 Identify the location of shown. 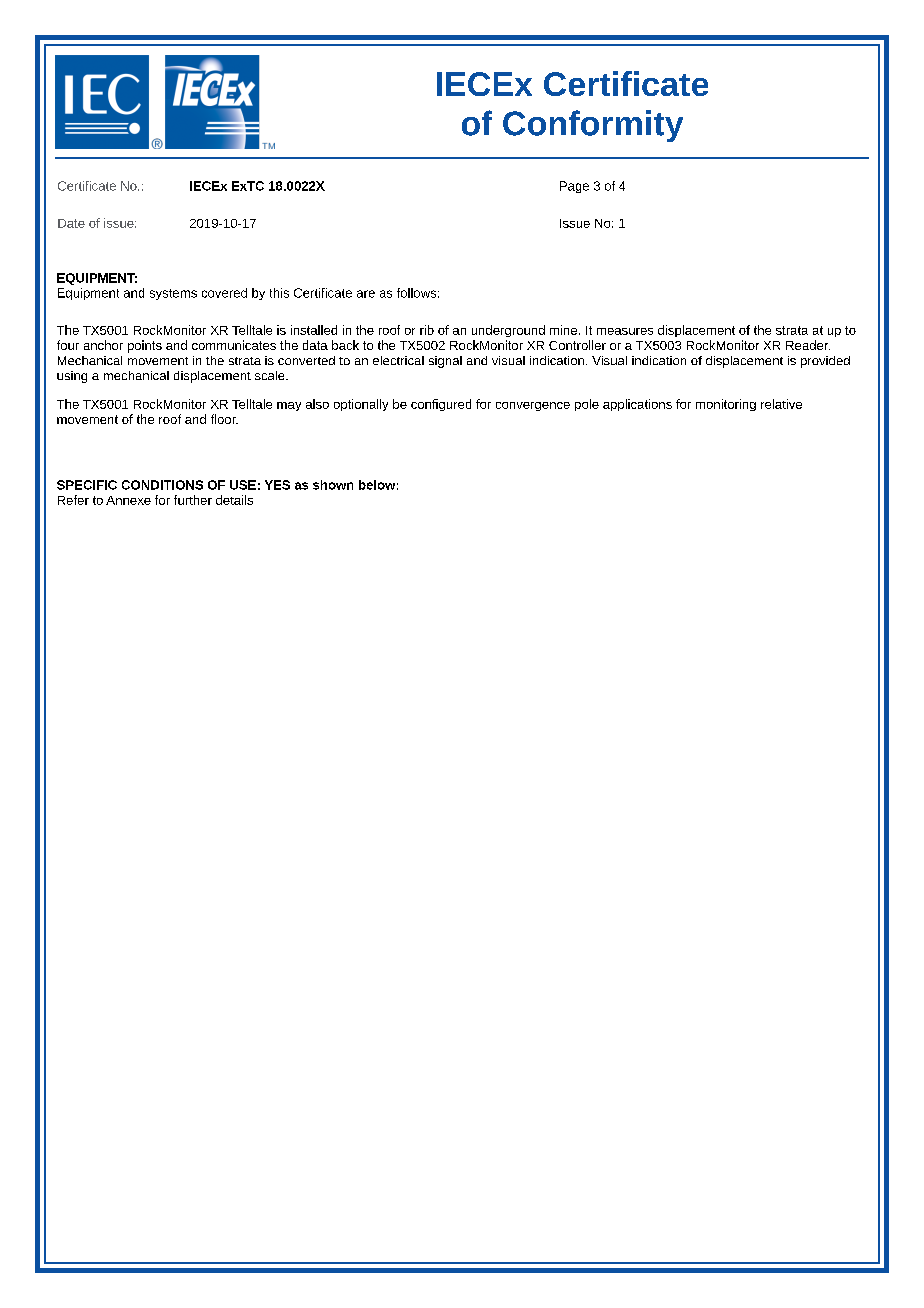
(333, 485).
